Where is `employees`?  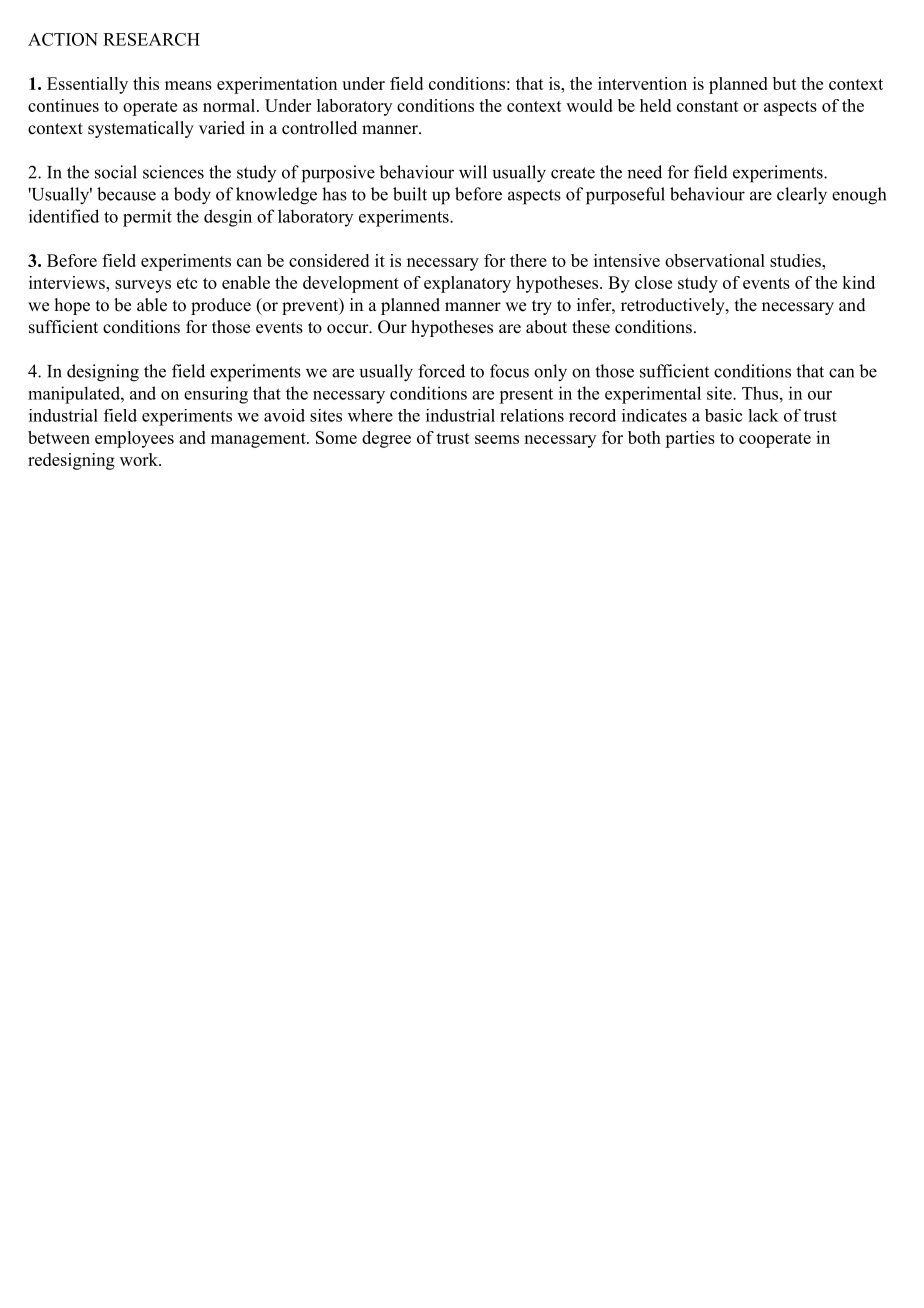
employees is located at coordinates (134, 439).
